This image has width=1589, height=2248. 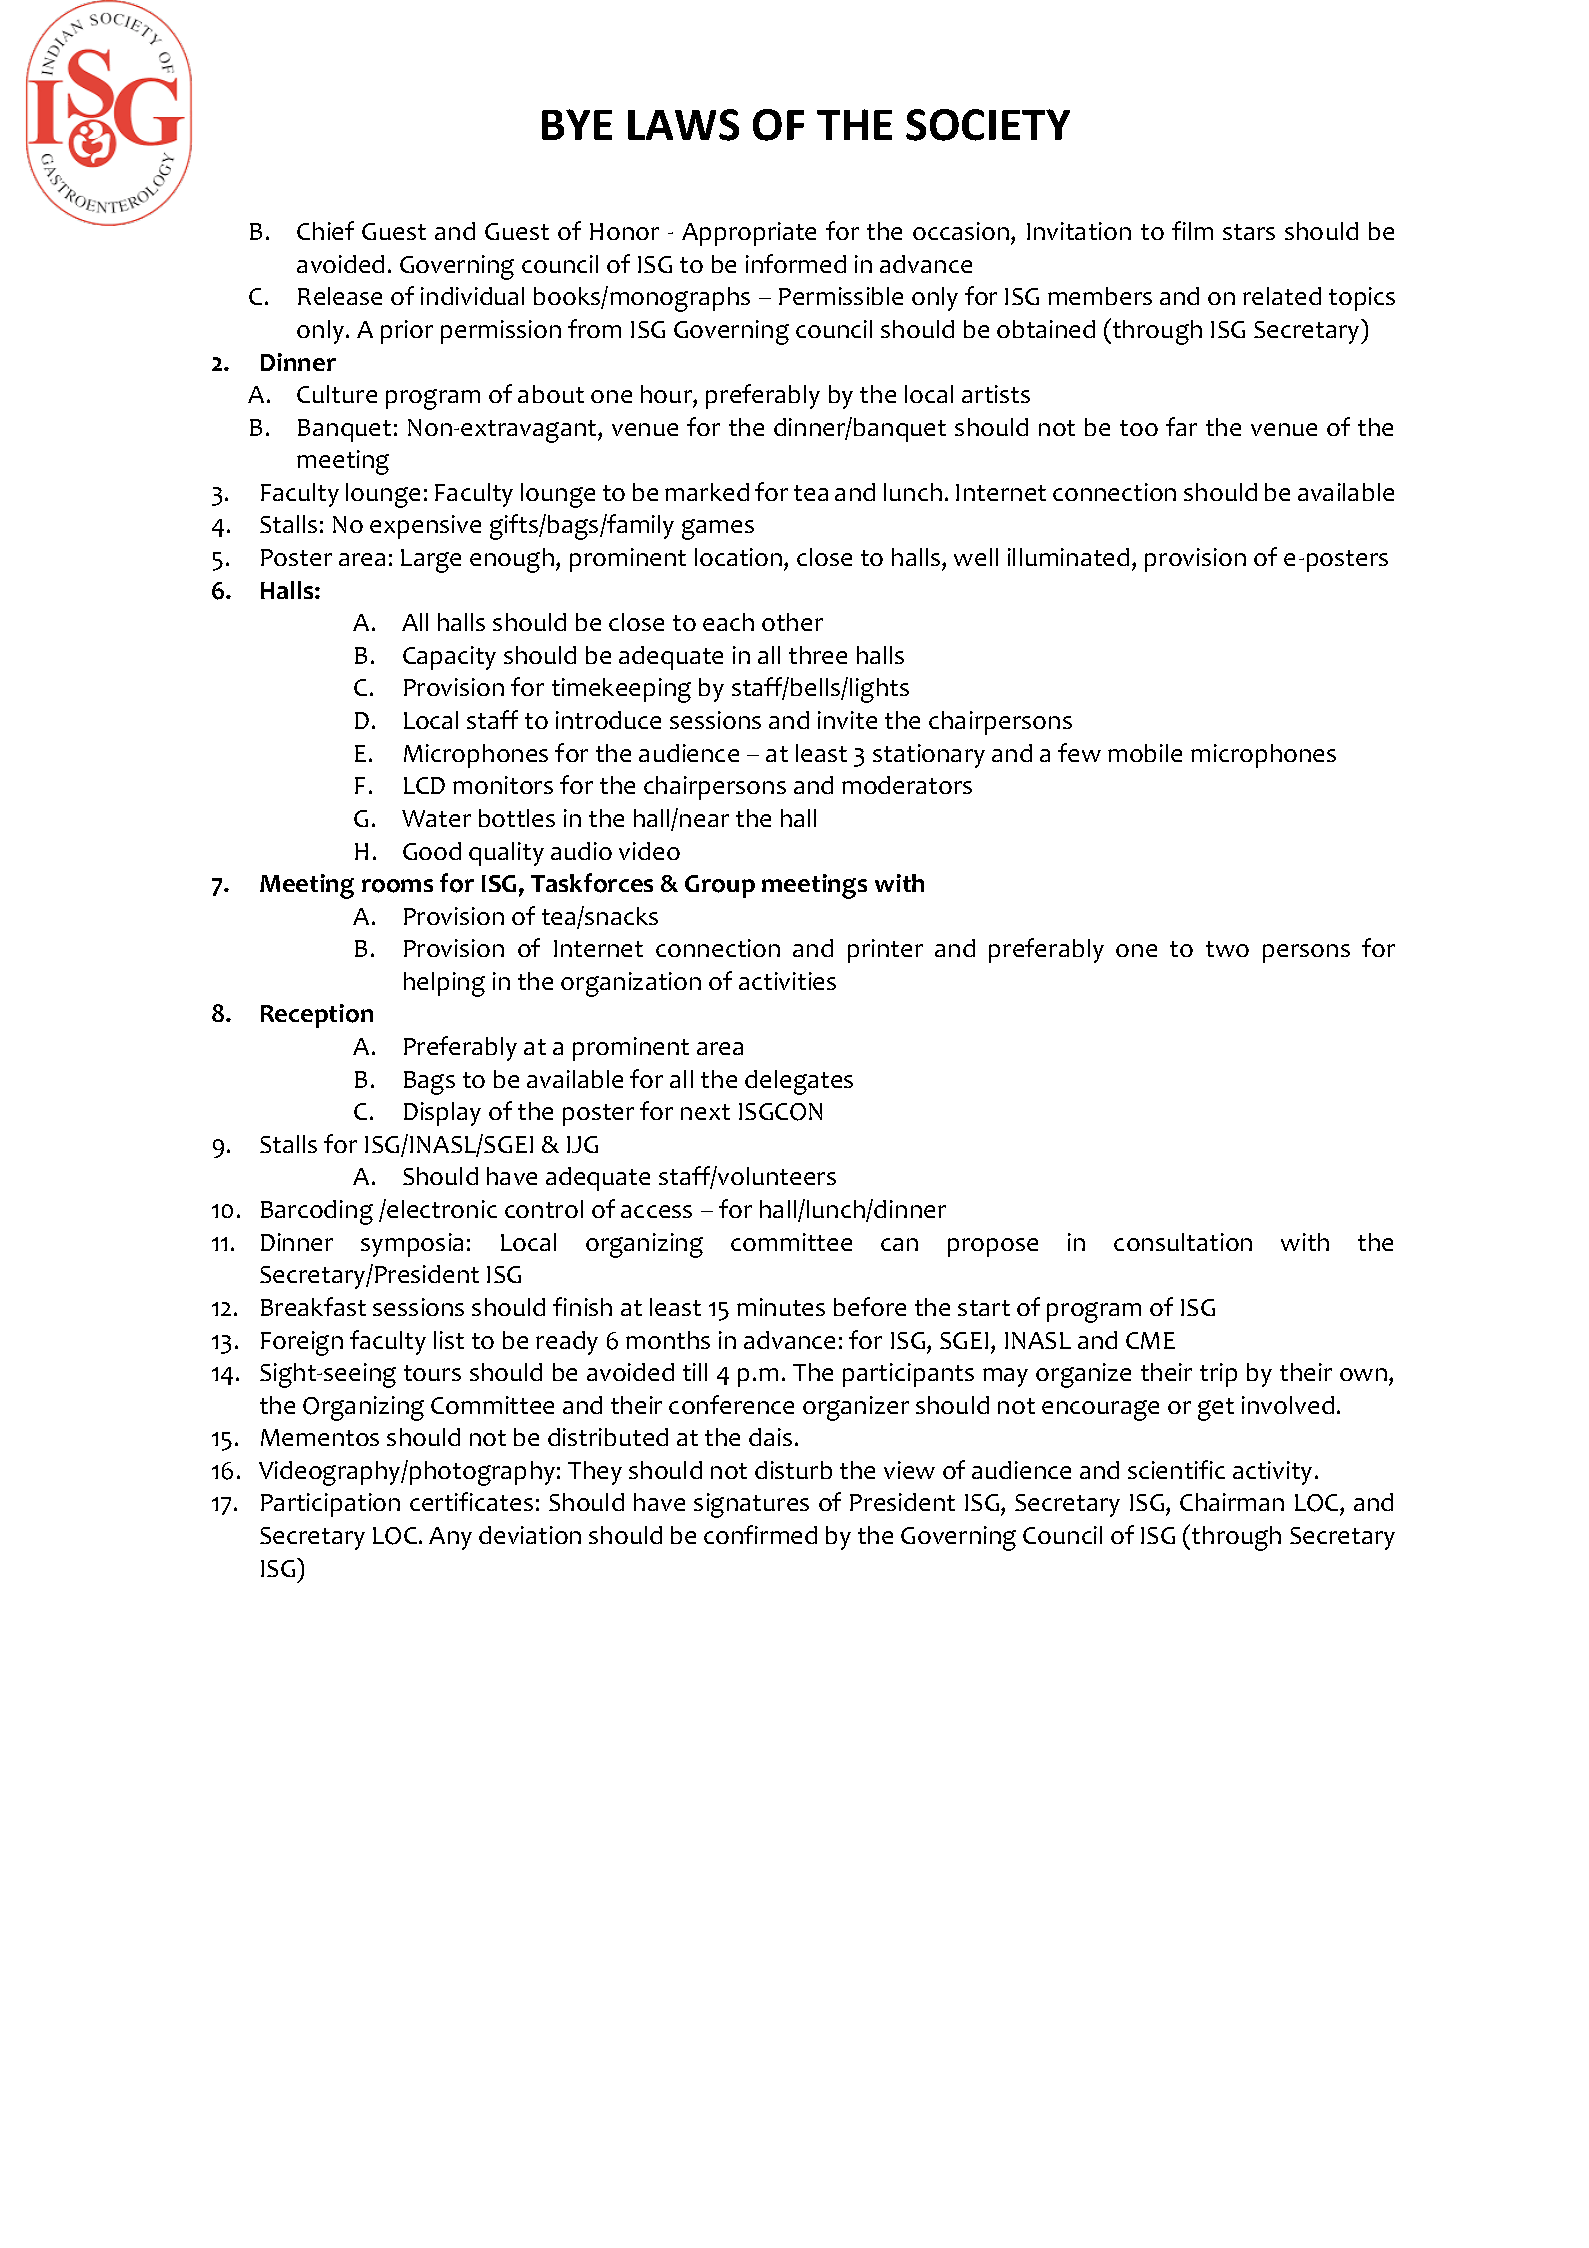 I want to click on delegates, so click(x=799, y=1082).
